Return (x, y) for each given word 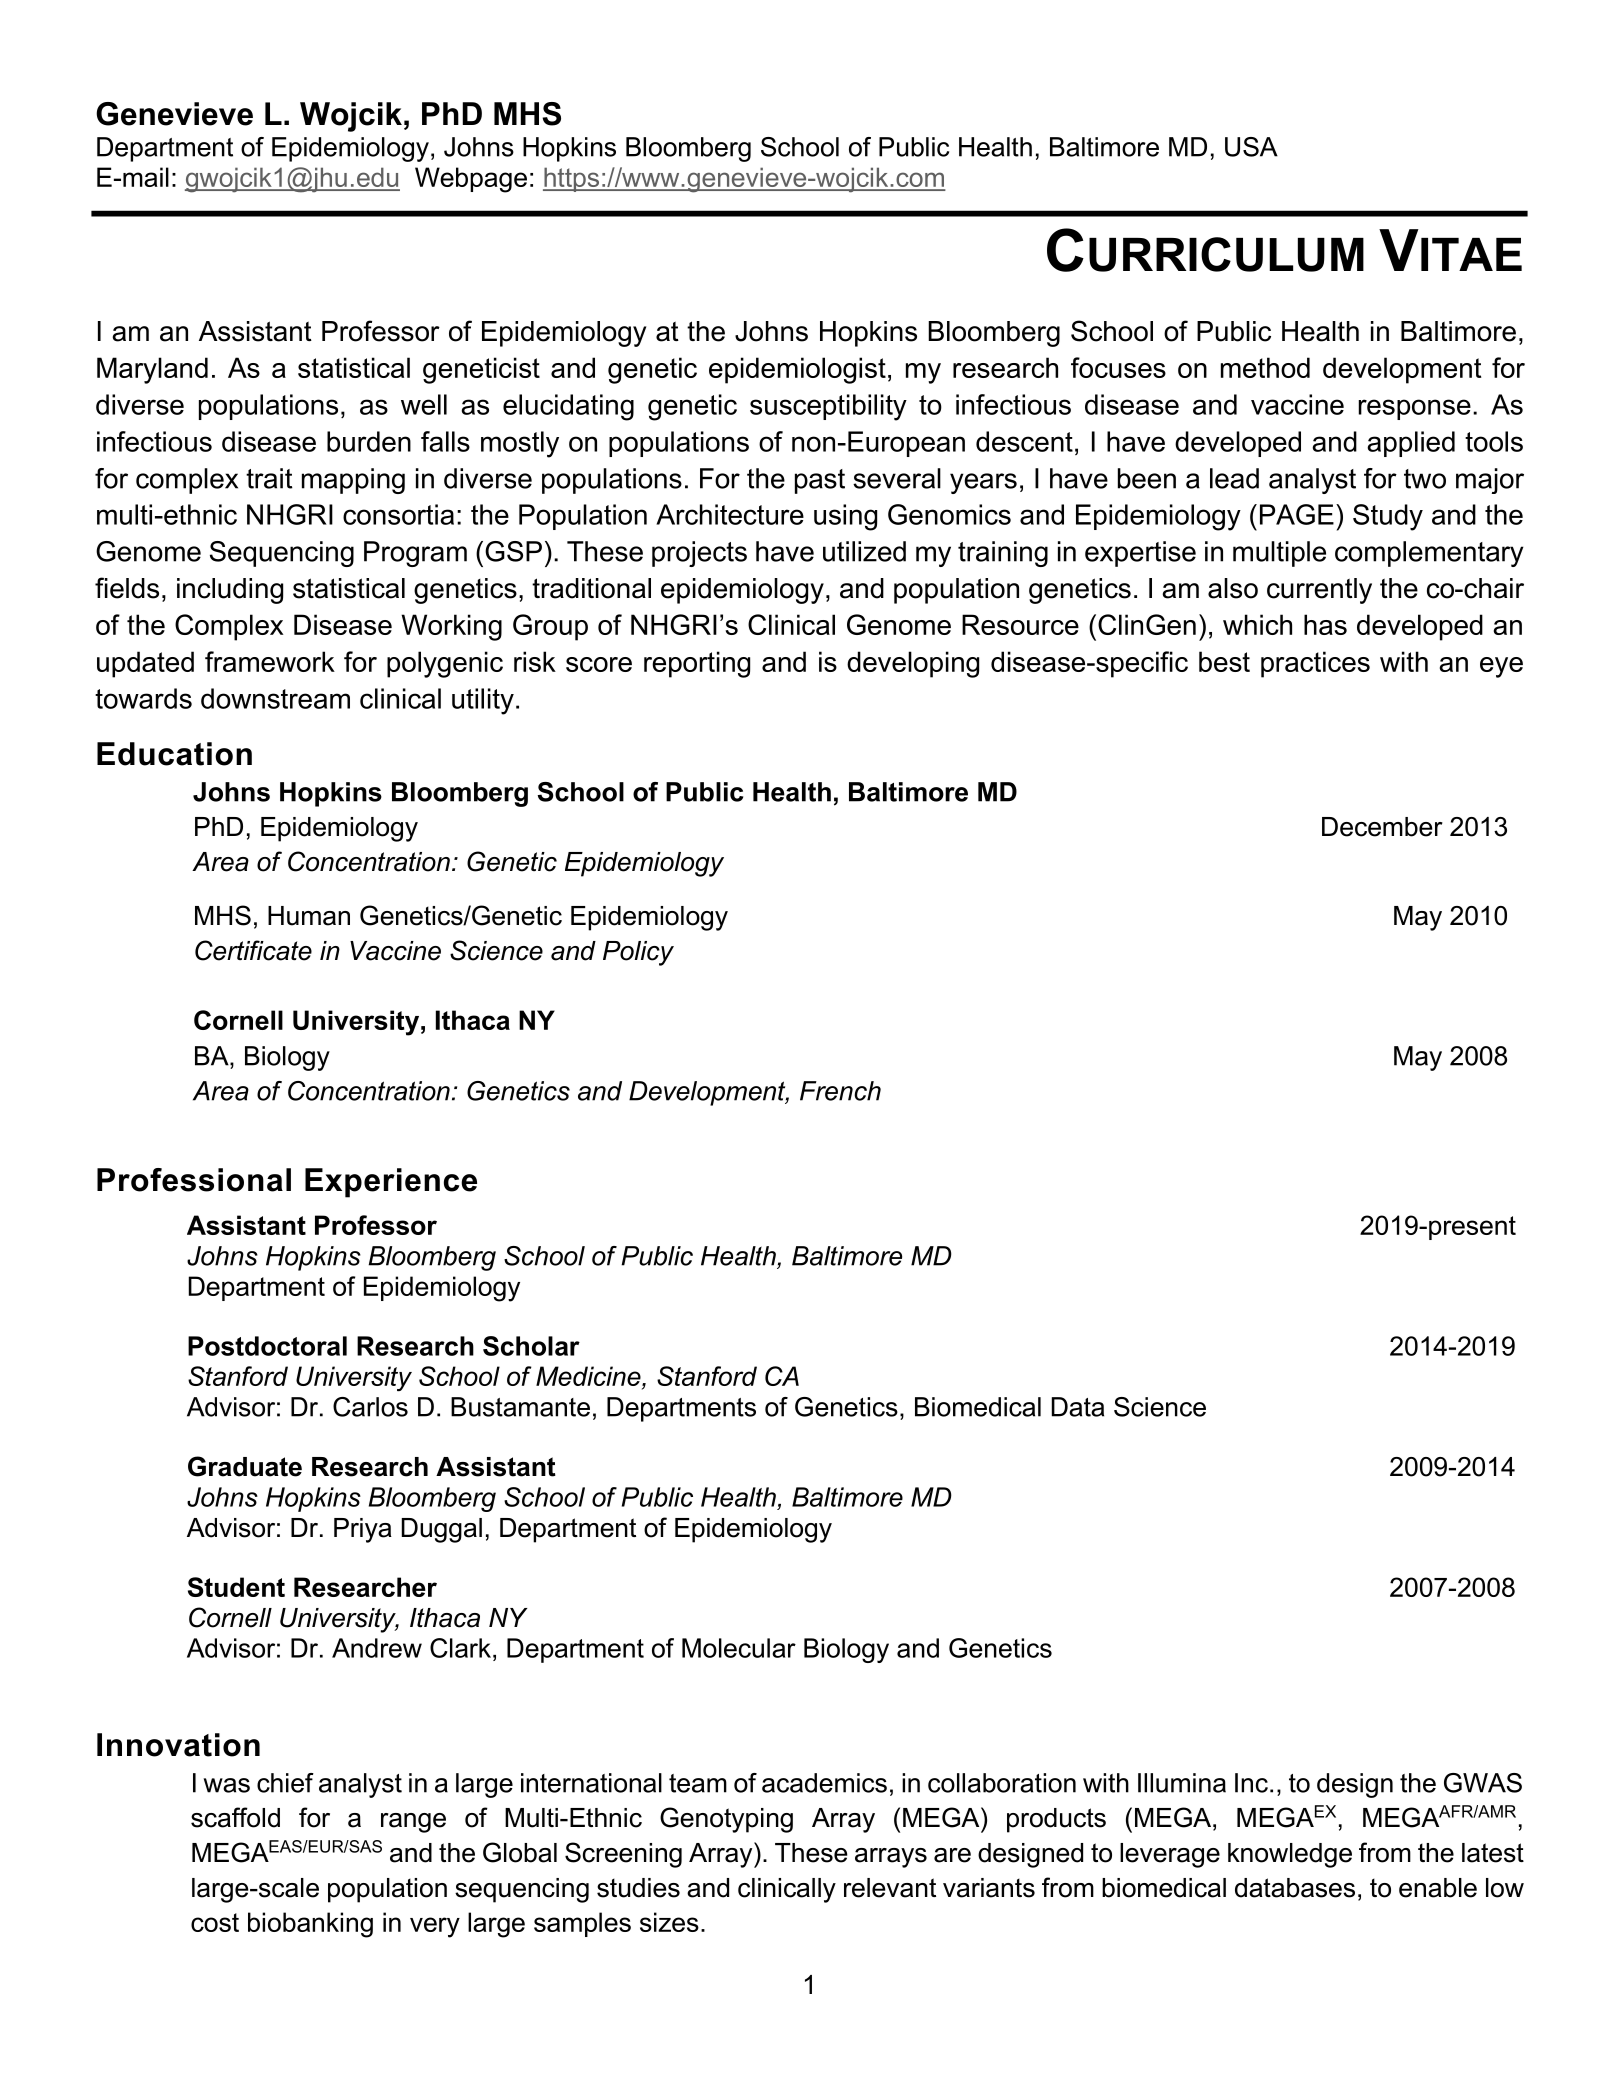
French (840, 1091)
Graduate (245, 1466)
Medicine (589, 1377)
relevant (890, 1888)
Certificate (253, 950)
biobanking (310, 1925)
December (1382, 827)
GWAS (1483, 1783)
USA (1251, 147)
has (1325, 624)
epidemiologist (797, 370)
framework (270, 661)
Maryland (152, 370)
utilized (864, 551)
